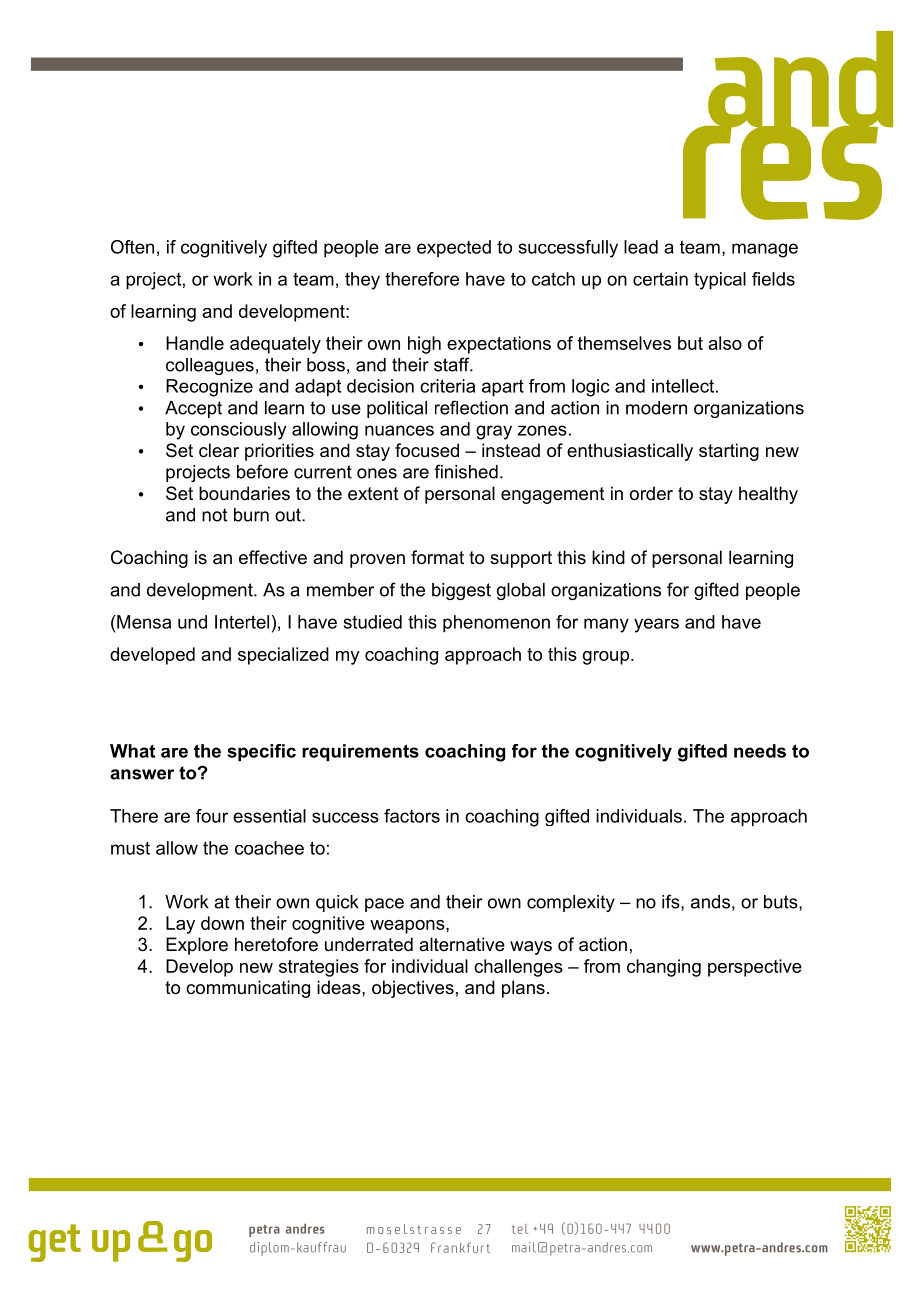 The width and height of the document is (924, 1308). I want to click on Explore, so click(197, 946).
